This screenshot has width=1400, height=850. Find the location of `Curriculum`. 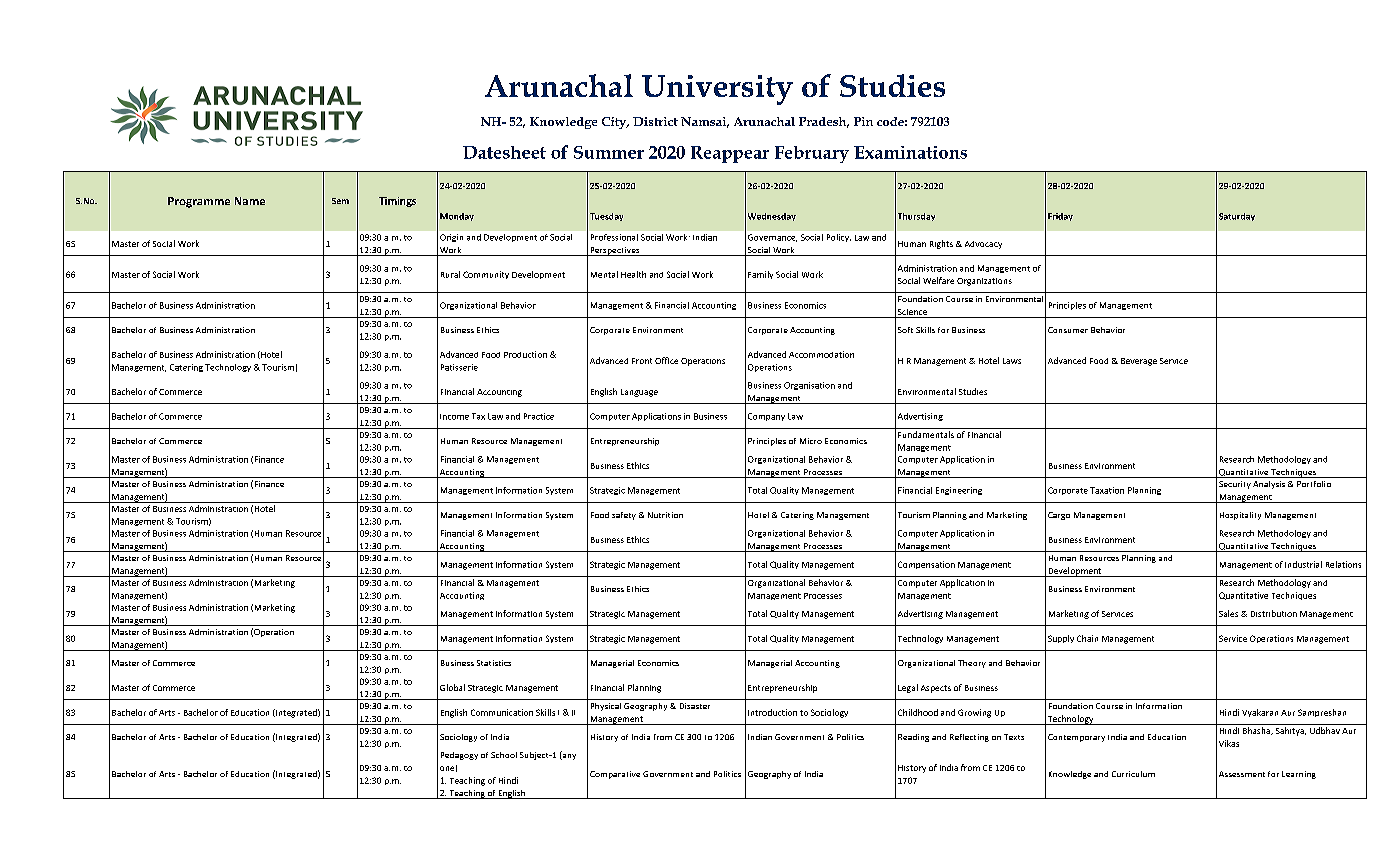

Curriculum is located at coordinates (1133, 774).
